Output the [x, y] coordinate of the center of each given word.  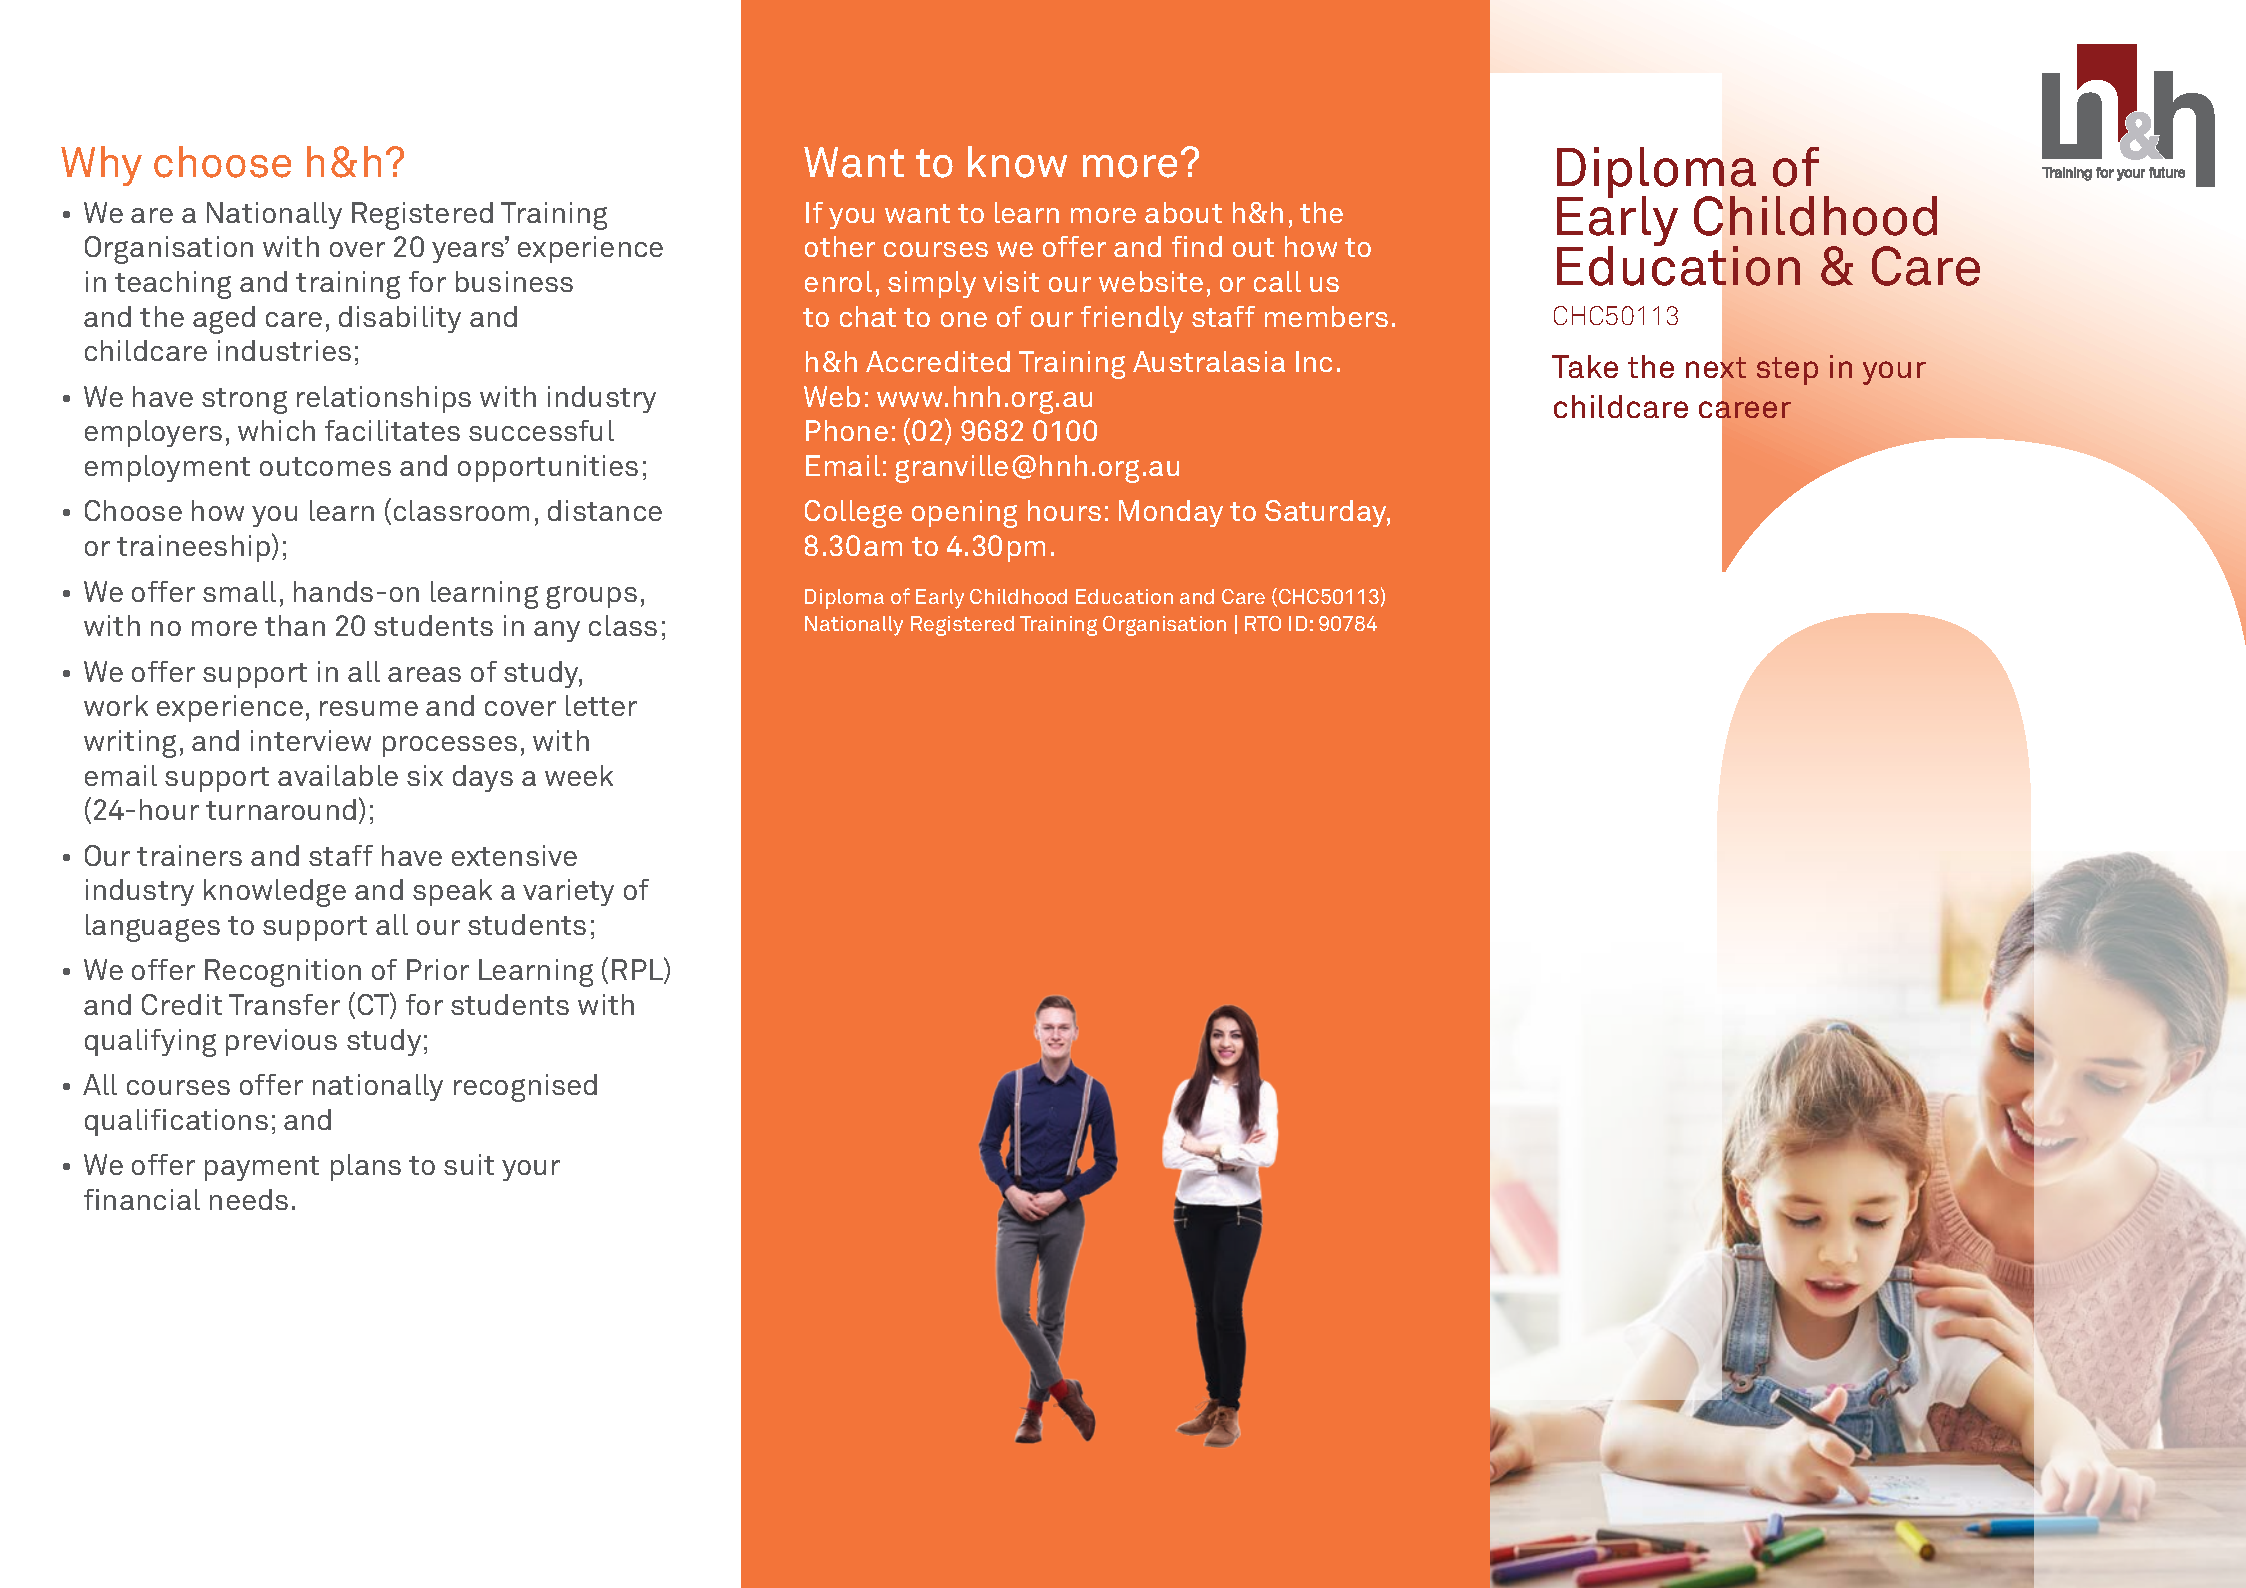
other [840, 246]
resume [369, 708]
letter [601, 705]
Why [101, 166]
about [1183, 212]
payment [262, 1168]
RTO [1263, 623]
